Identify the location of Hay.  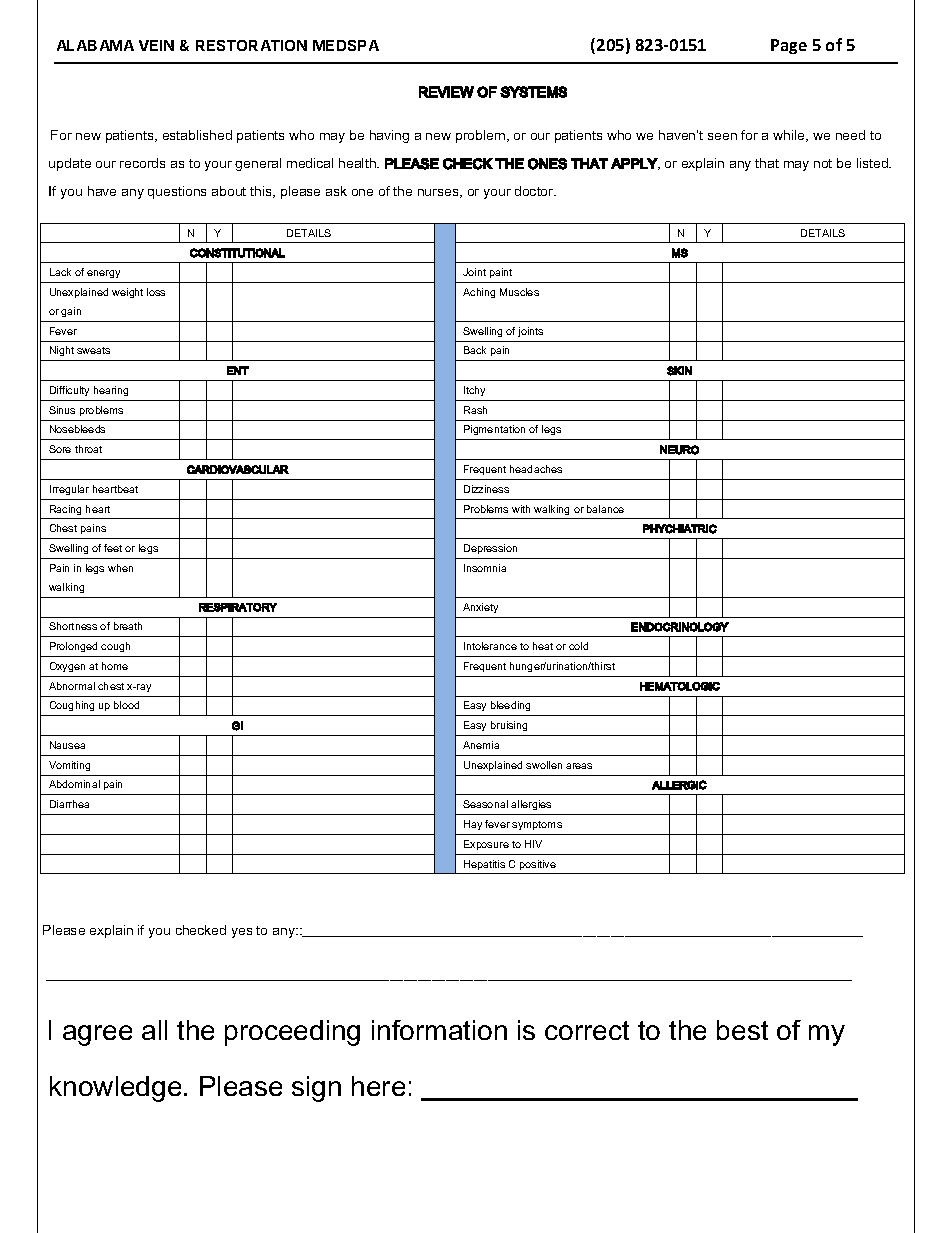
(473, 825).
